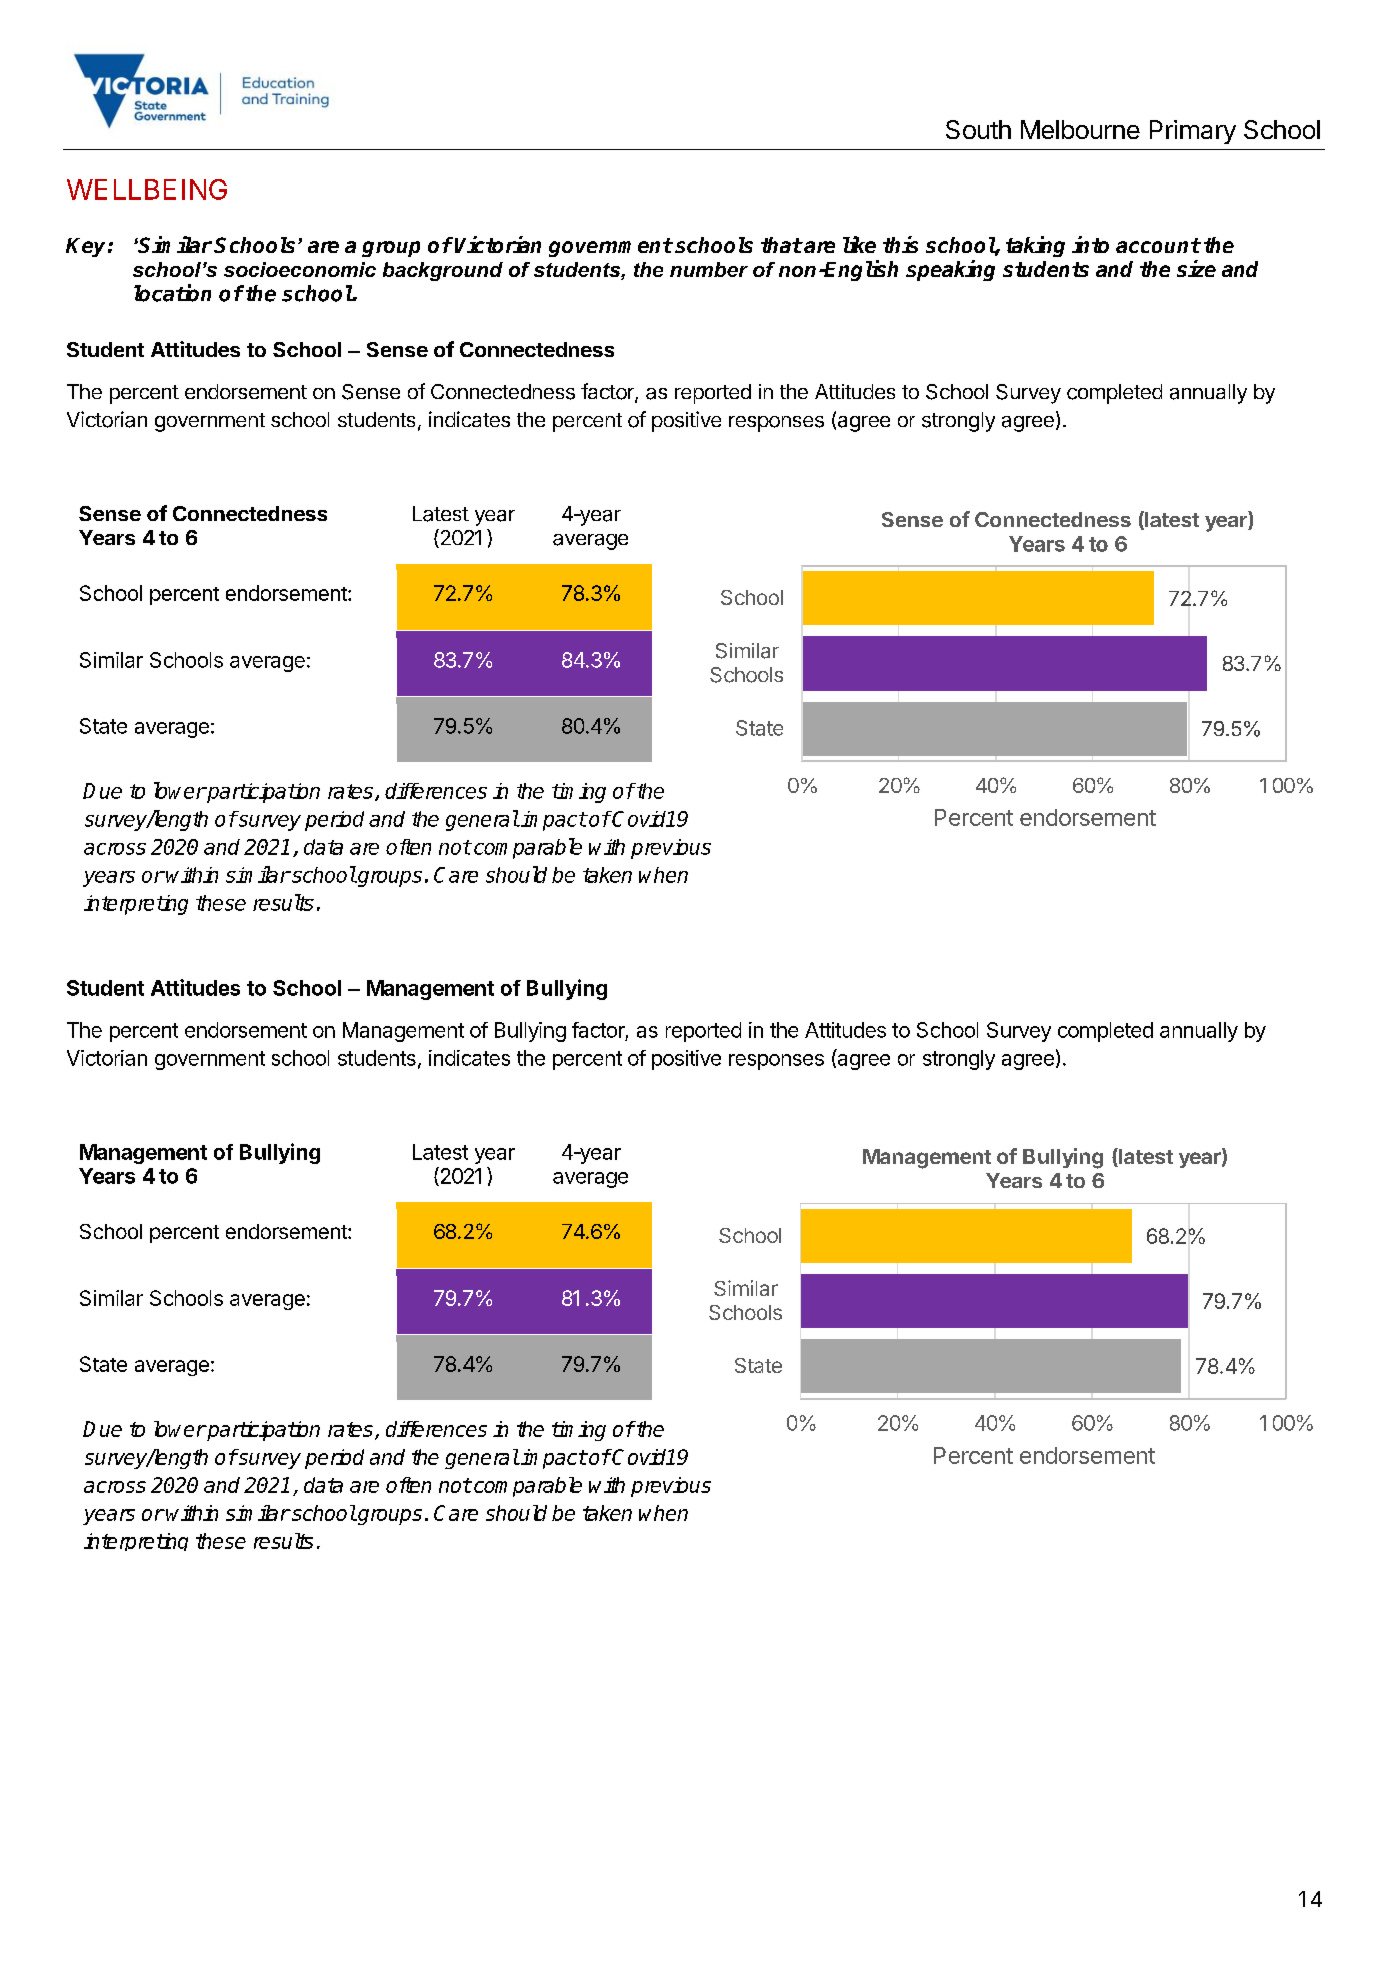 The height and width of the page is (1963, 1387). What do you see at coordinates (950, 270) in the page?
I see `speaking` at bounding box center [950, 270].
